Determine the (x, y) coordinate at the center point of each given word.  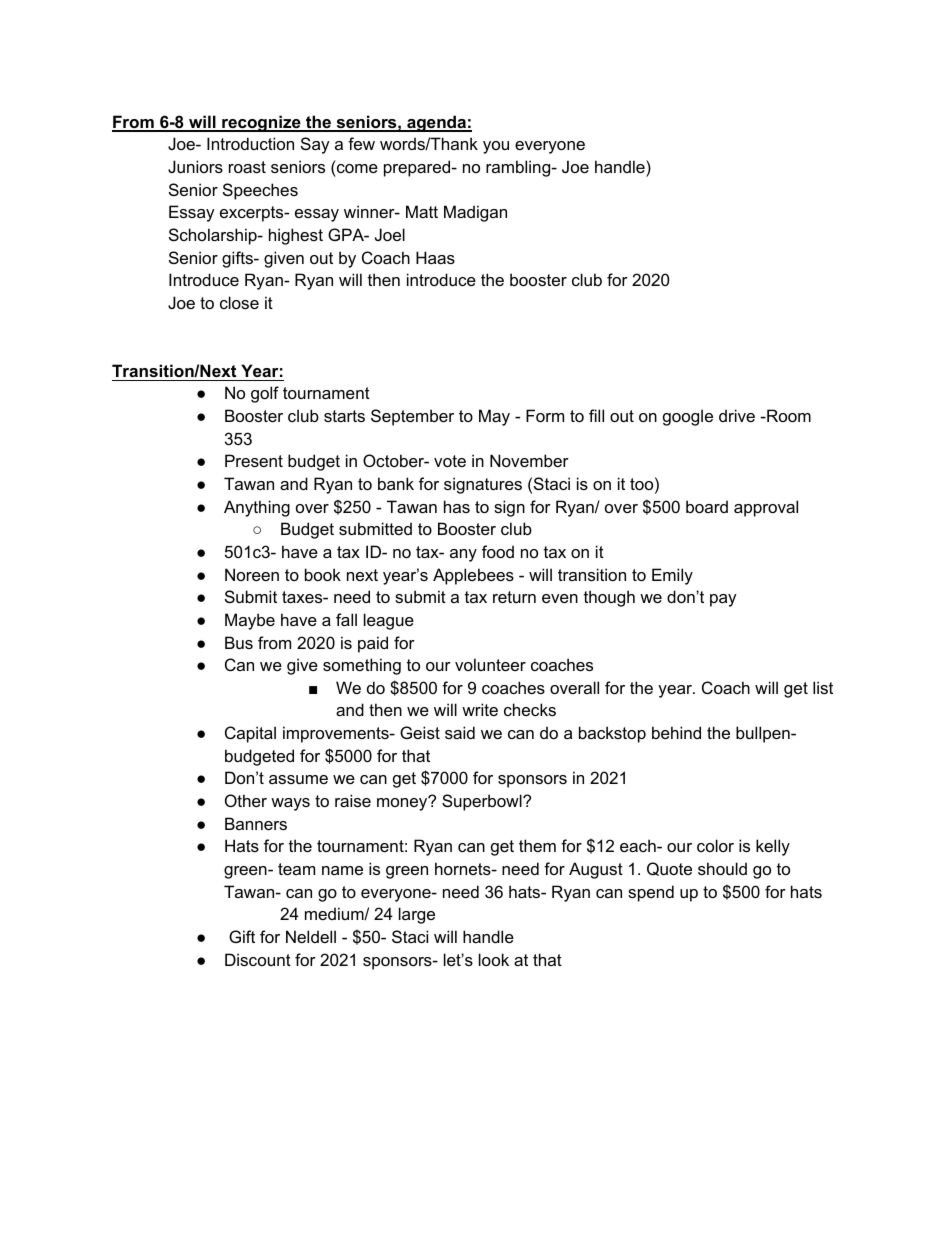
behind (676, 732)
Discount (258, 959)
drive (737, 415)
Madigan (475, 213)
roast (247, 167)
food (498, 551)
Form (545, 415)
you (496, 147)
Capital (250, 734)
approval (766, 508)
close (239, 302)
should (722, 868)
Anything (257, 508)
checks (530, 709)
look (494, 959)
